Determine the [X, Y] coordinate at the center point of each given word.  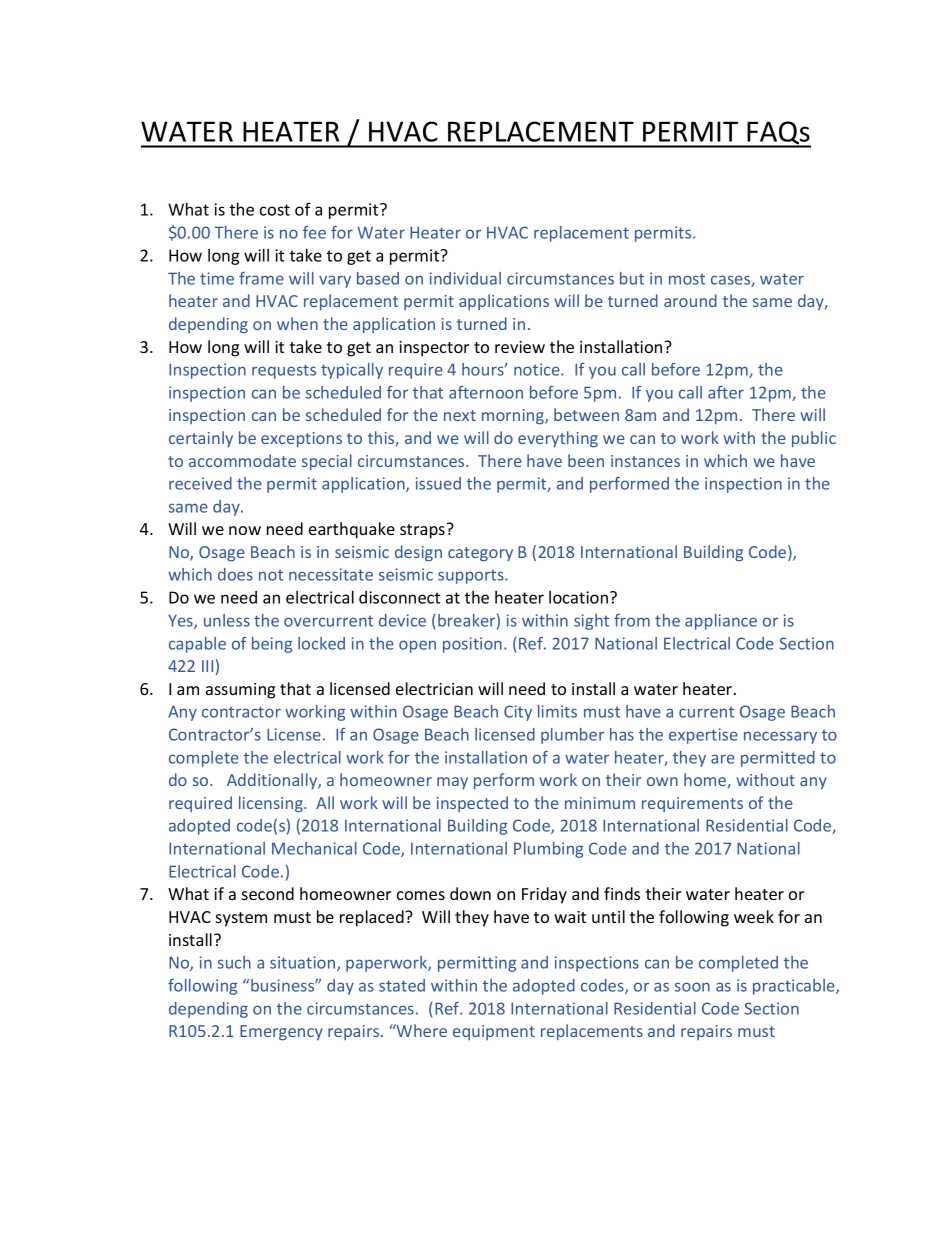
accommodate [242, 460]
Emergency [281, 1033]
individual [465, 278]
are [723, 759]
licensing [272, 804]
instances [645, 461]
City [518, 713]
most [687, 279]
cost [275, 210]
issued [438, 483]
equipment [494, 1032]
